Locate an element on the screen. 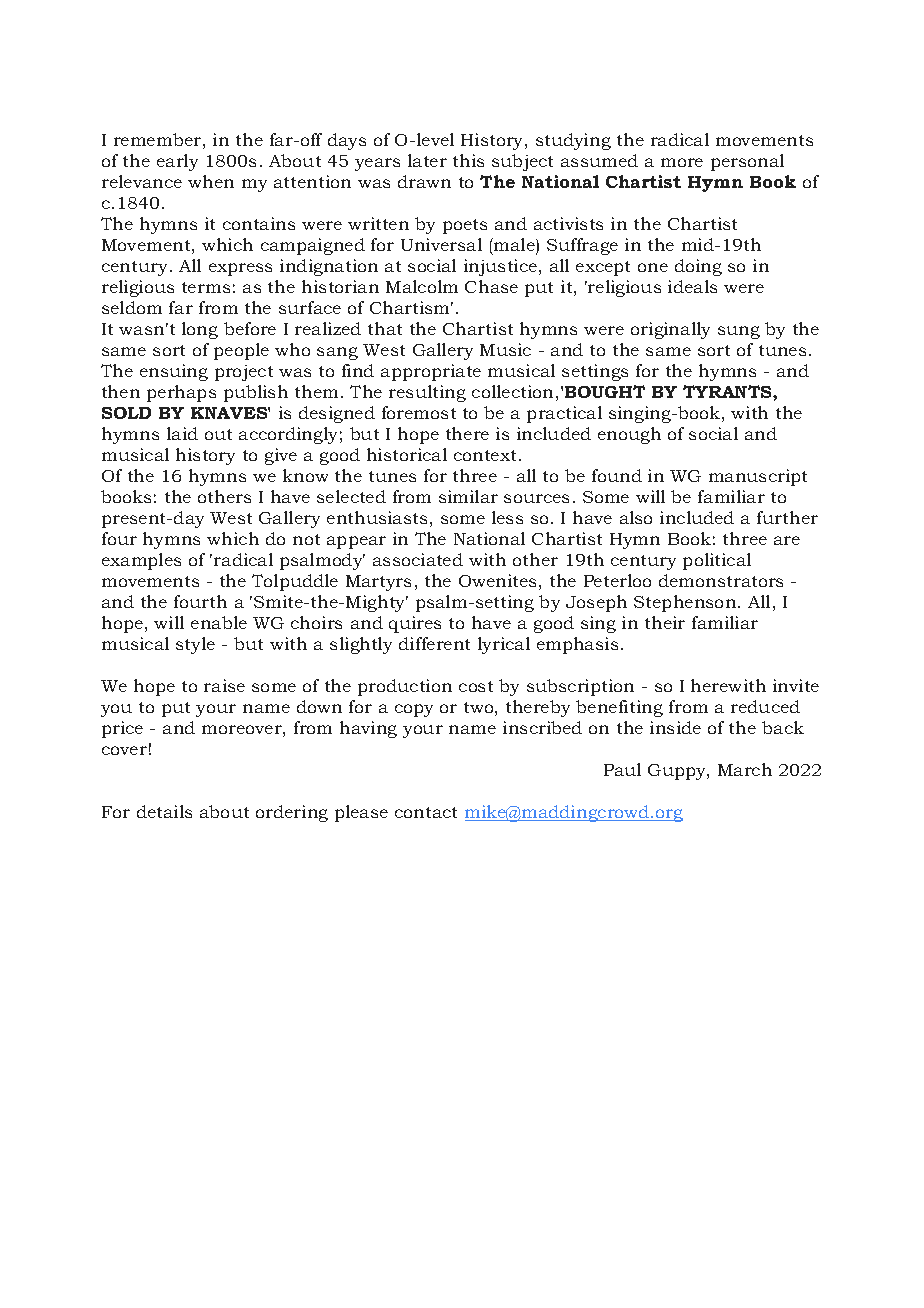  manuscript is located at coordinates (758, 477).
